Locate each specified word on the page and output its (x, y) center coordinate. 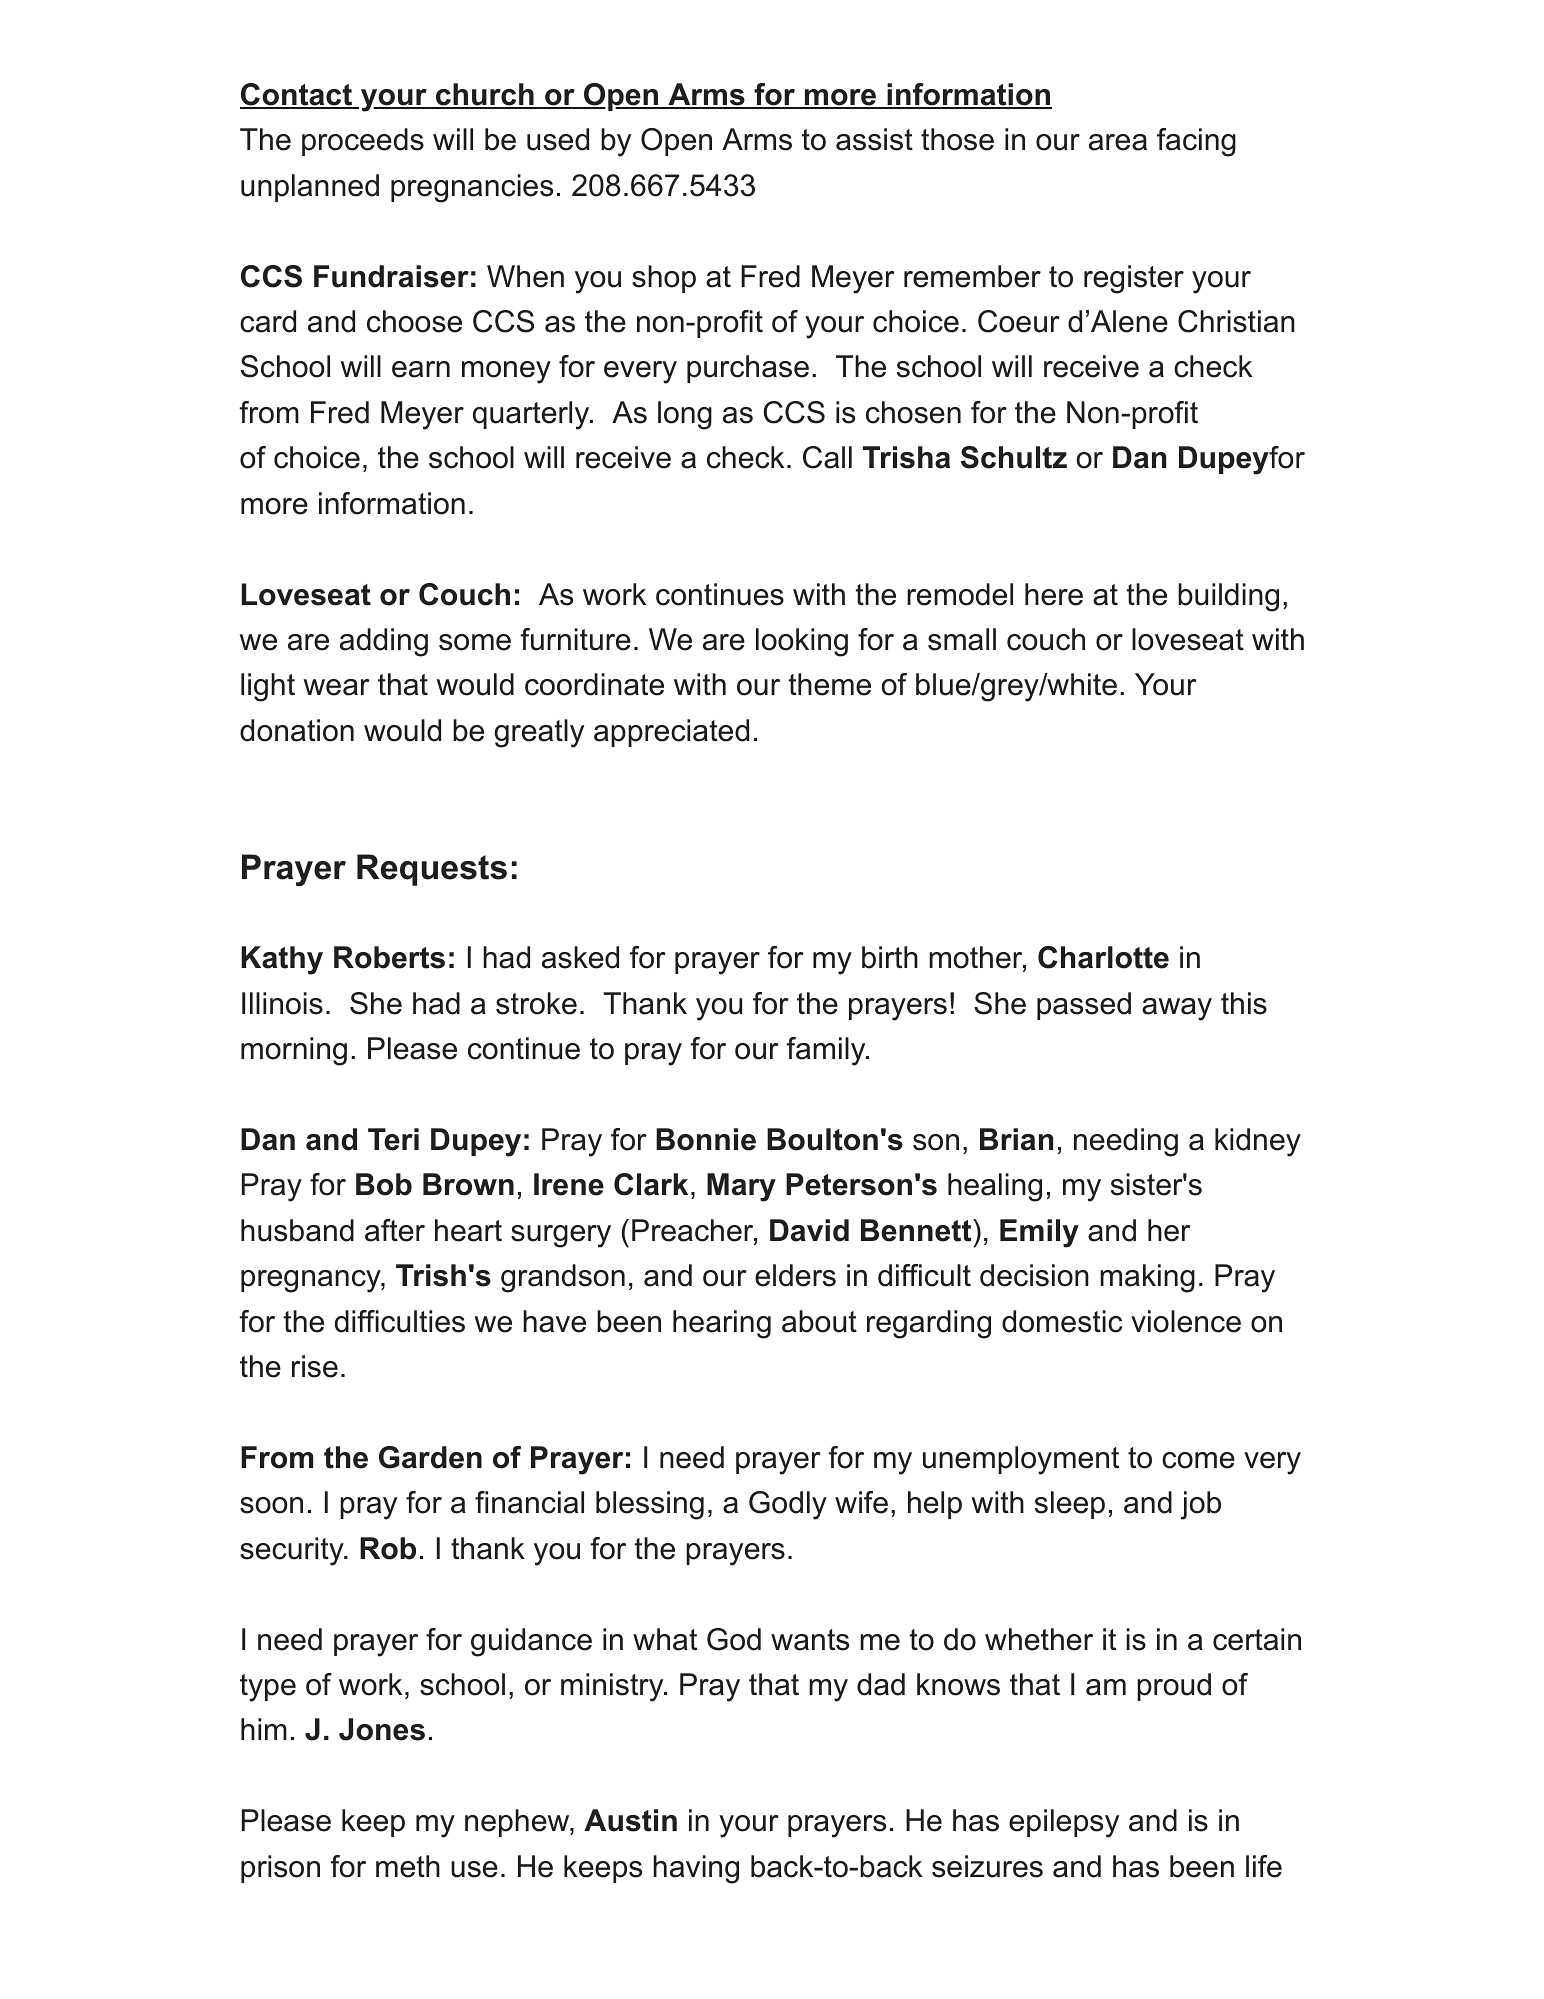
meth (408, 1866)
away (1177, 1009)
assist (874, 139)
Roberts (389, 957)
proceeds (363, 142)
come (1198, 1460)
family (826, 1051)
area (1118, 142)
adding (384, 642)
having (696, 1869)
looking (802, 642)
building (1228, 597)
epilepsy (1064, 1823)
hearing (722, 1324)
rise (315, 1366)
